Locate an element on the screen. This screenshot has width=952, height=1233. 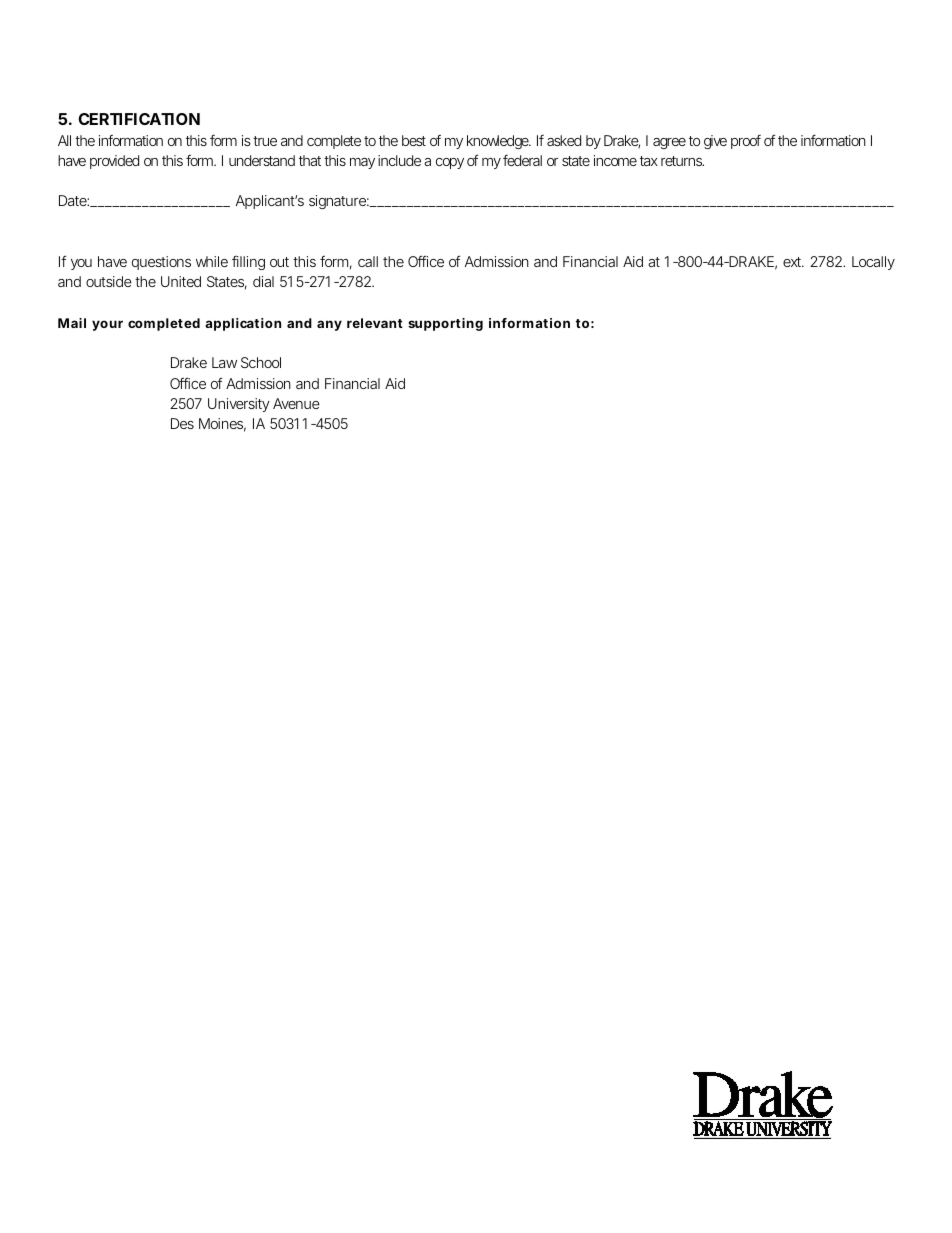
any is located at coordinates (329, 325).
